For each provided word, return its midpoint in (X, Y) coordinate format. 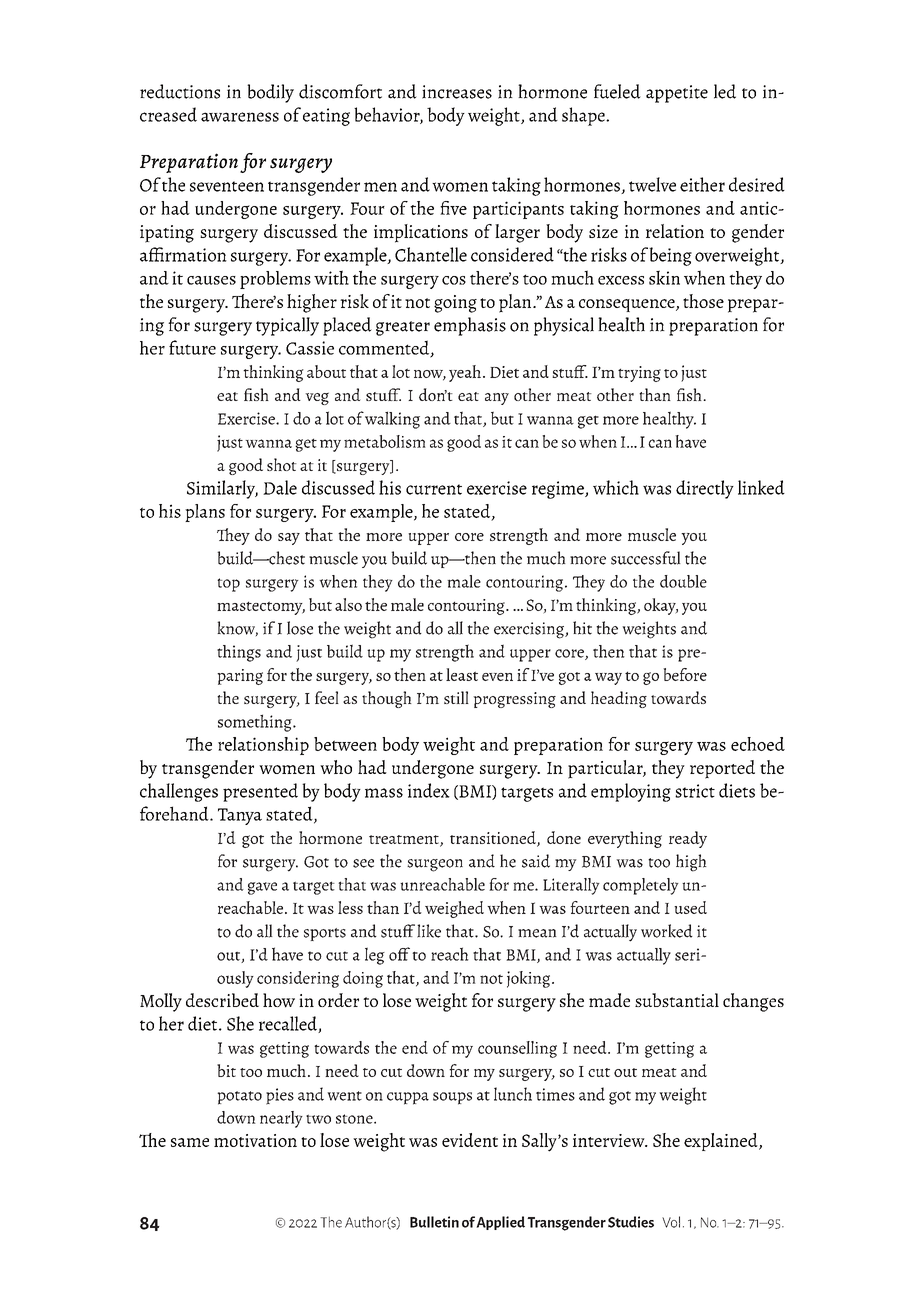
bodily (270, 93)
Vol (671, 1222)
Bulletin (434, 1222)
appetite (677, 94)
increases (457, 92)
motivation (255, 1140)
